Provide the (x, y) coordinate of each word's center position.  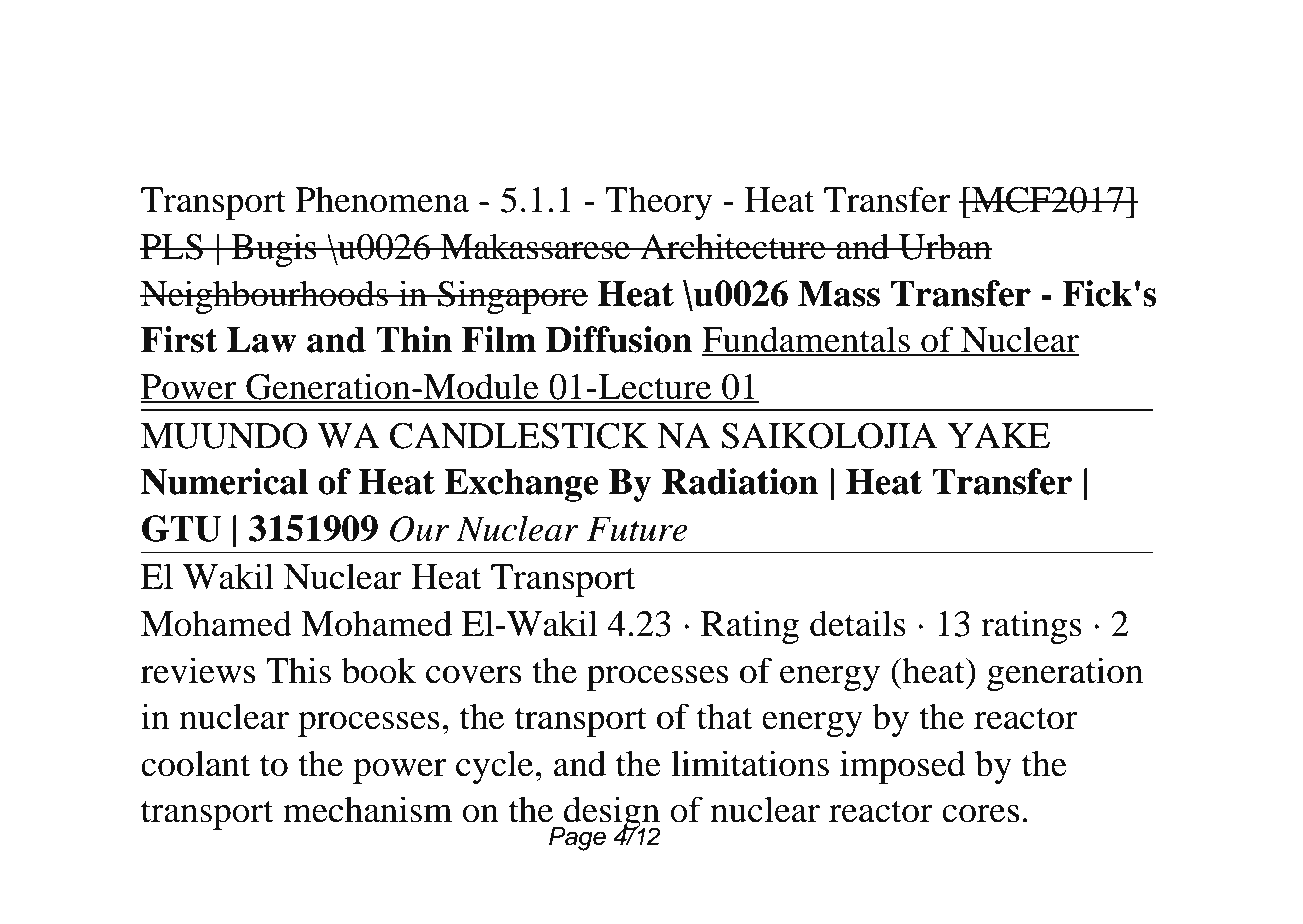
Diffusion (619, 339)
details (858, 623)
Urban (944, 246)
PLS (172, 247)
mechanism (367, 809)
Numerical (224, 481)
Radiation (740, 481)
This (298, 670)
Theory (659, 203)
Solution (476, 137)
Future (637, 529)
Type (288, 80)
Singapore (512, 297)
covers (473, 675)
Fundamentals (807, 340)
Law (262, 339)
